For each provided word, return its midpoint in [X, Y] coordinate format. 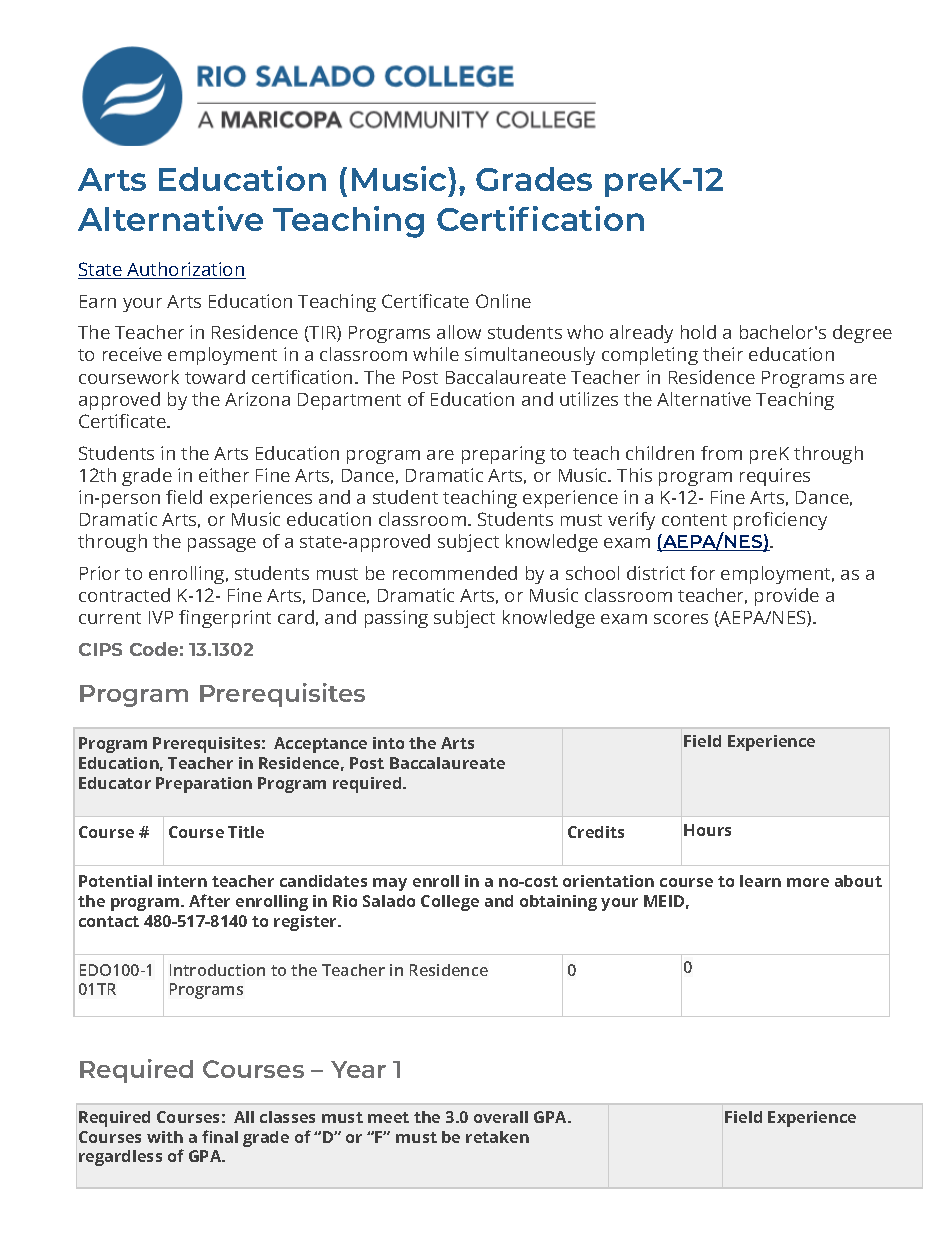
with [165, 1137]
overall [501, 1117]
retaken [497, 1137]
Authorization [185, 270]
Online [503, 301]
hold [698, 332]
